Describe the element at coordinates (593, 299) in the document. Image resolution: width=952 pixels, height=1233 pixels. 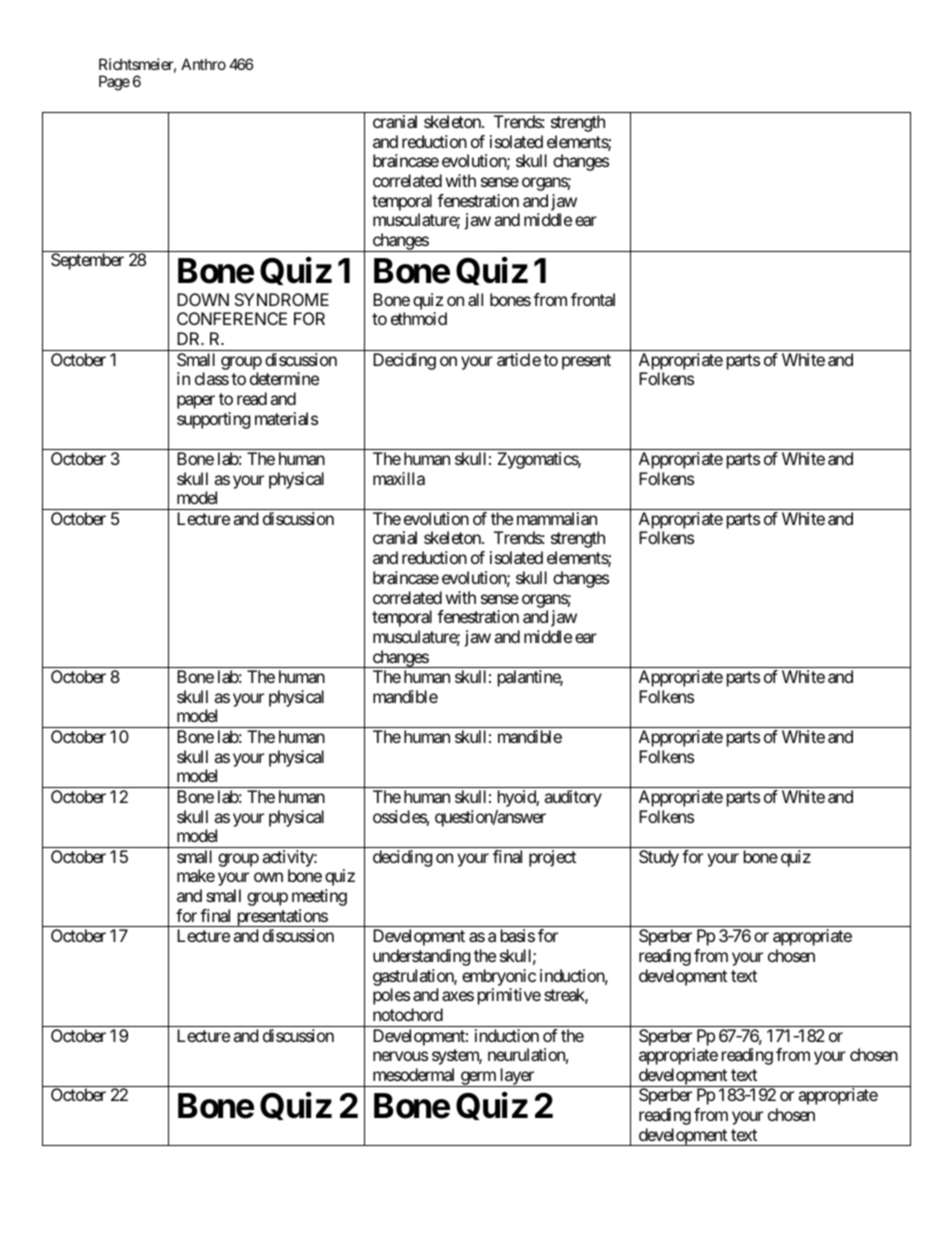
I see `frontal` at that location.
